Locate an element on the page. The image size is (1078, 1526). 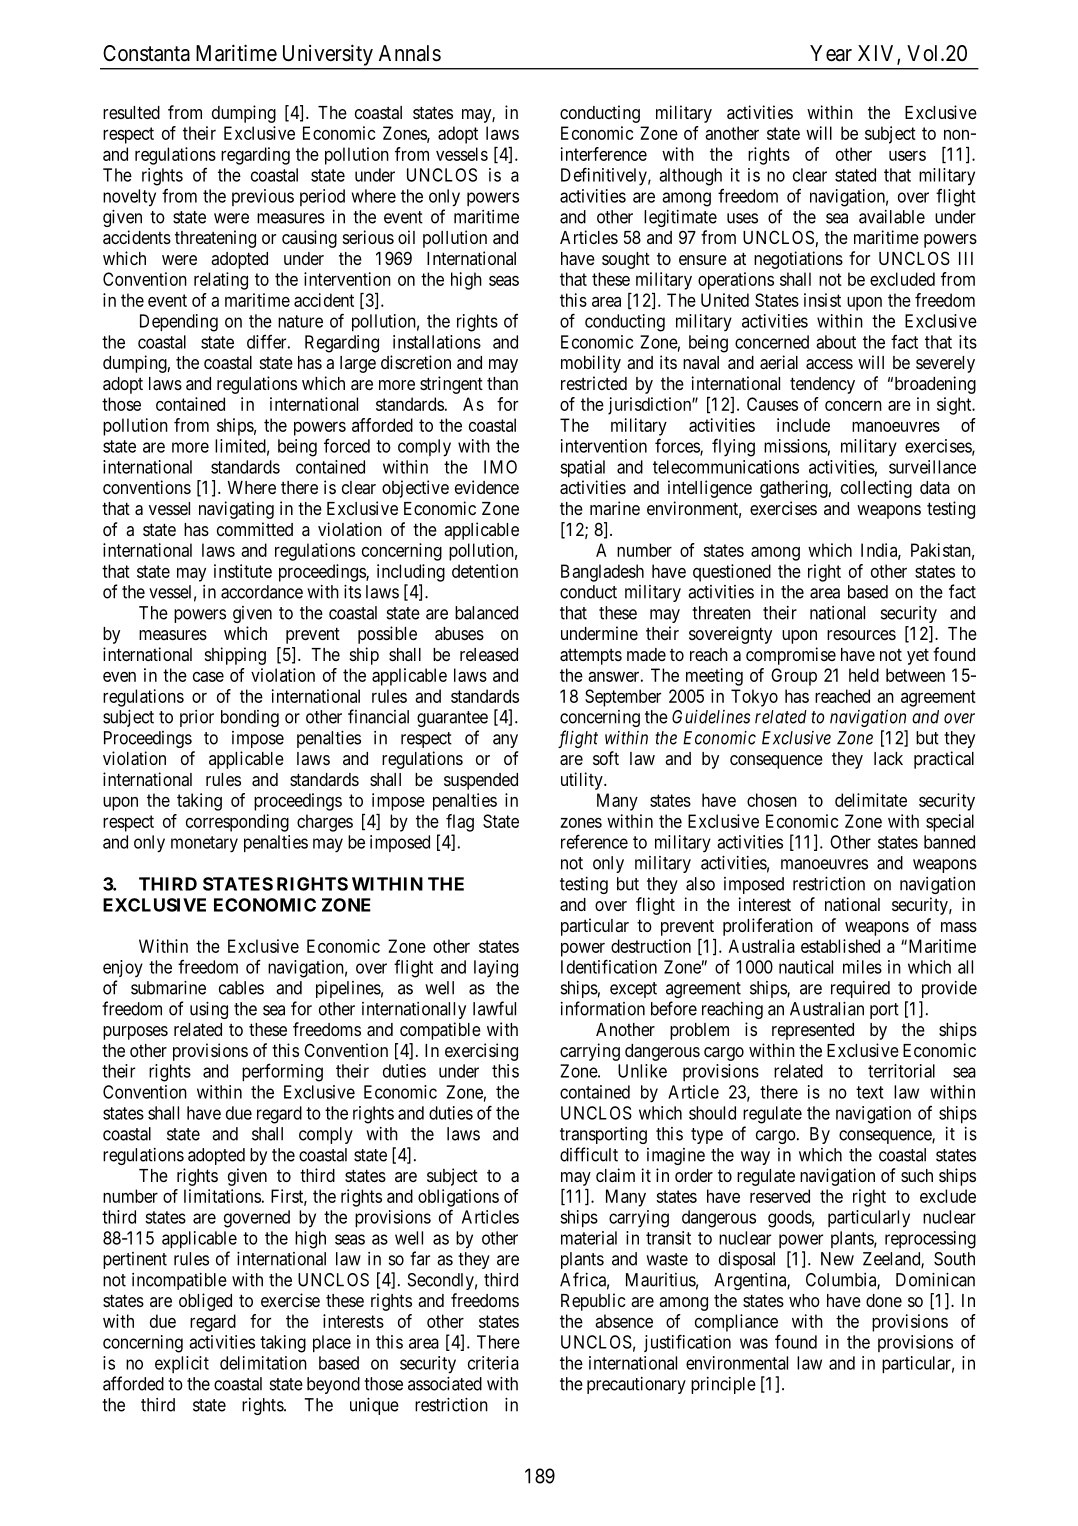
banned is located at coordinates (949, 842).
